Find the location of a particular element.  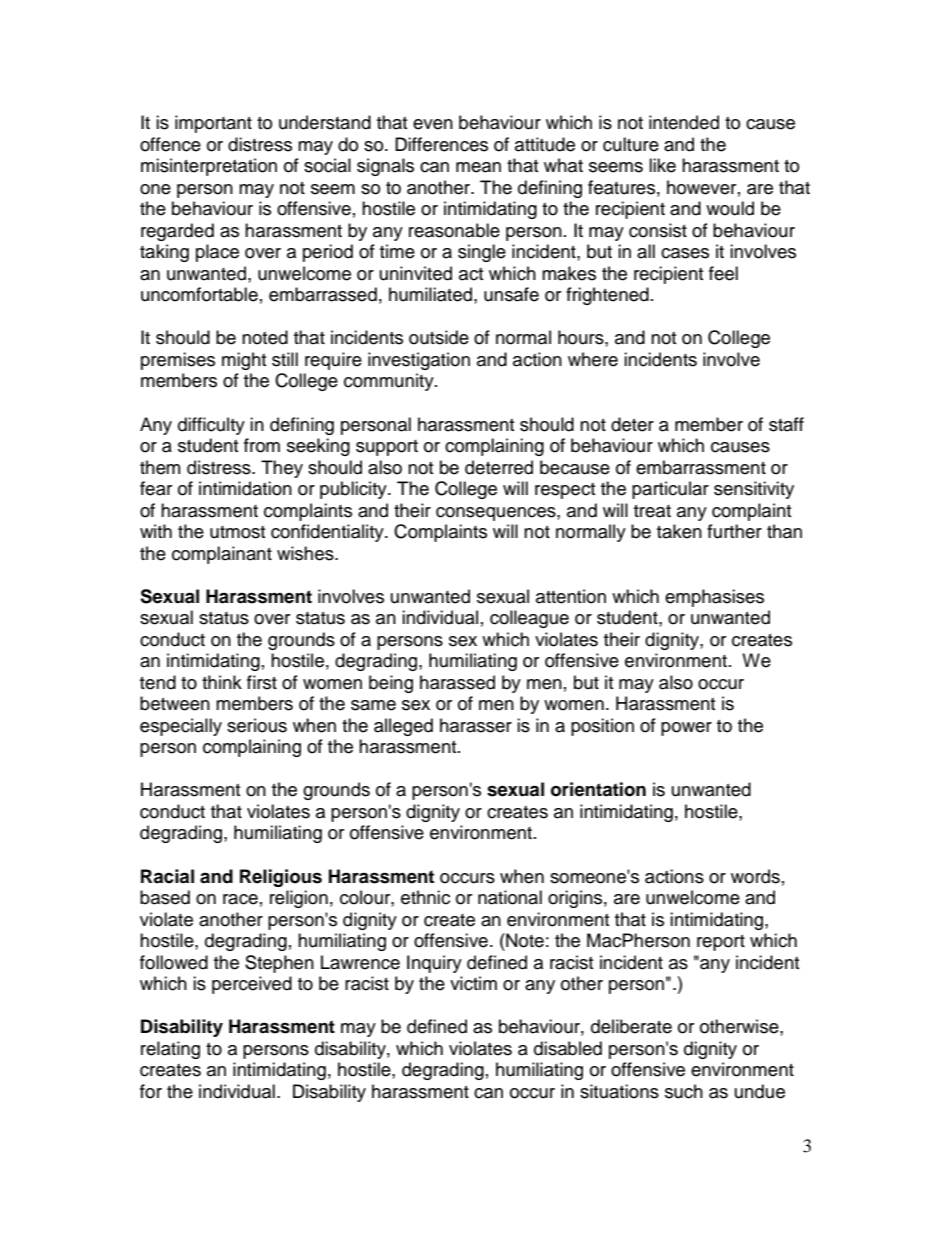

complainant is located at coordinates (222, 555).
